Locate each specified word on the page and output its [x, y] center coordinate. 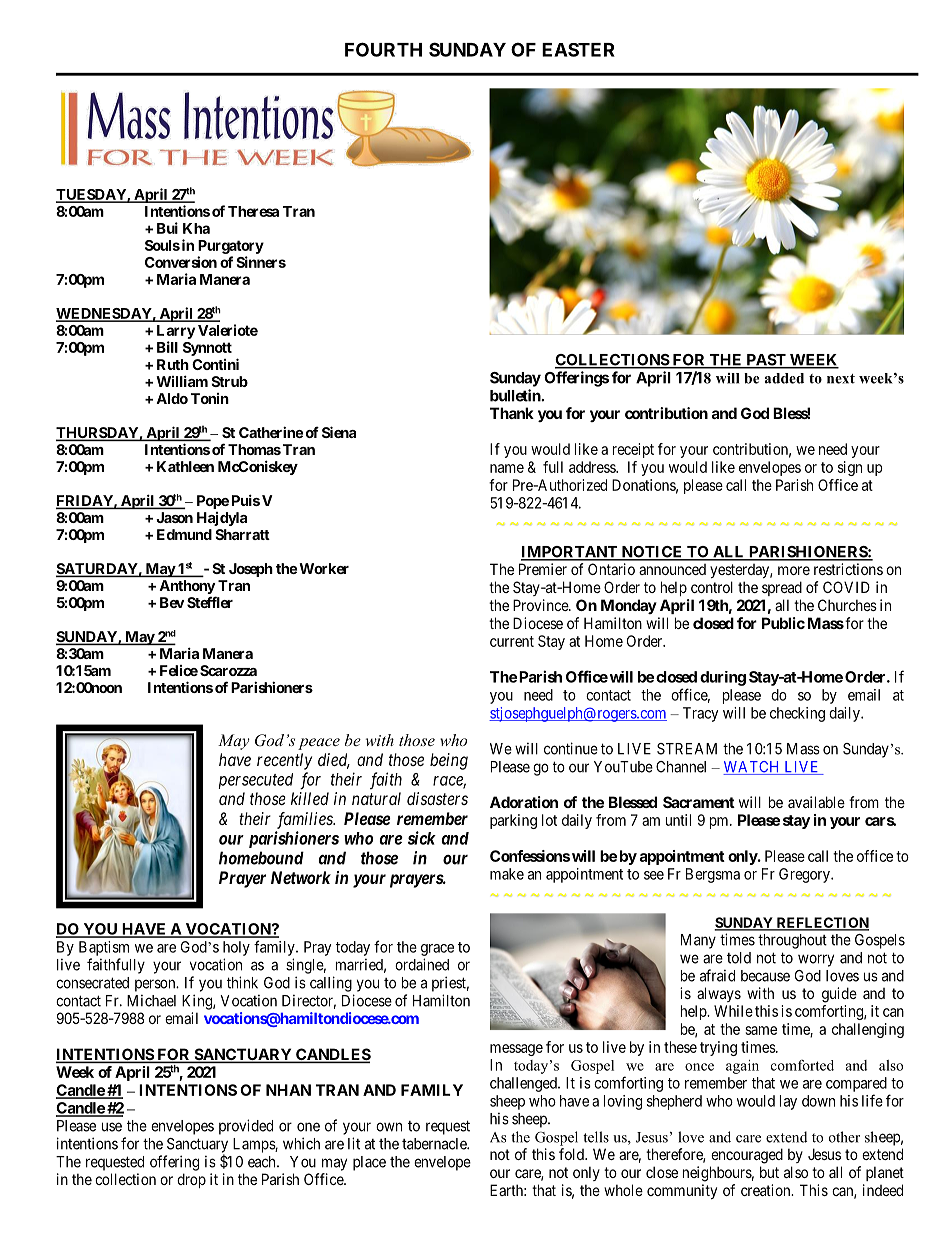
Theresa [253, 211]
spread [782, 588]
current [512, 641]
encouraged [747, 1156]
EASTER [578, 50]
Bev [172, 602]
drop [191, 1180]
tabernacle [435, 1144]
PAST [766, 361]
